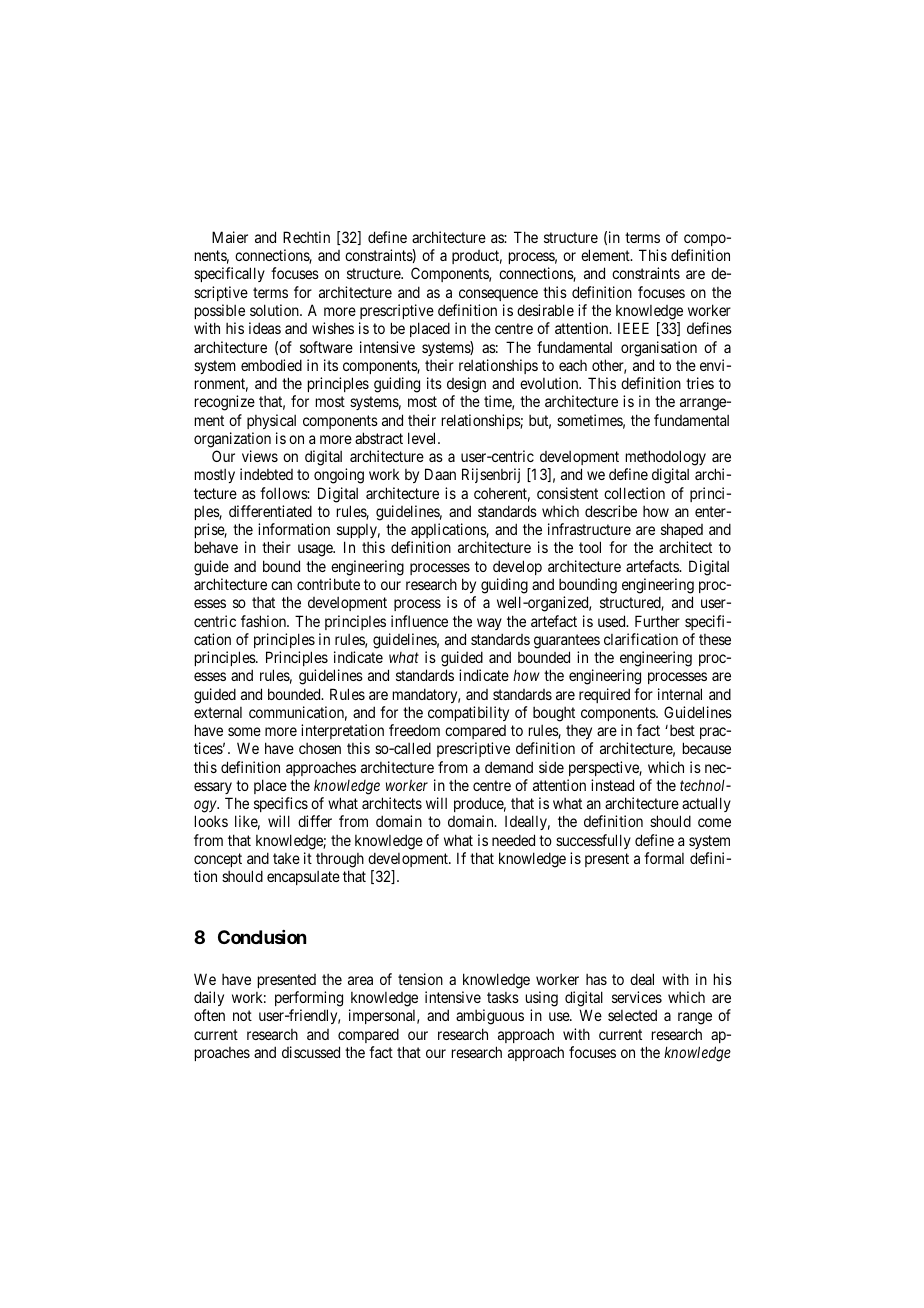 This document has width=924, height=1308. What do you see at coordinates (509, 767) in the document?
I see `demand` at bounding box center [509, 767].
